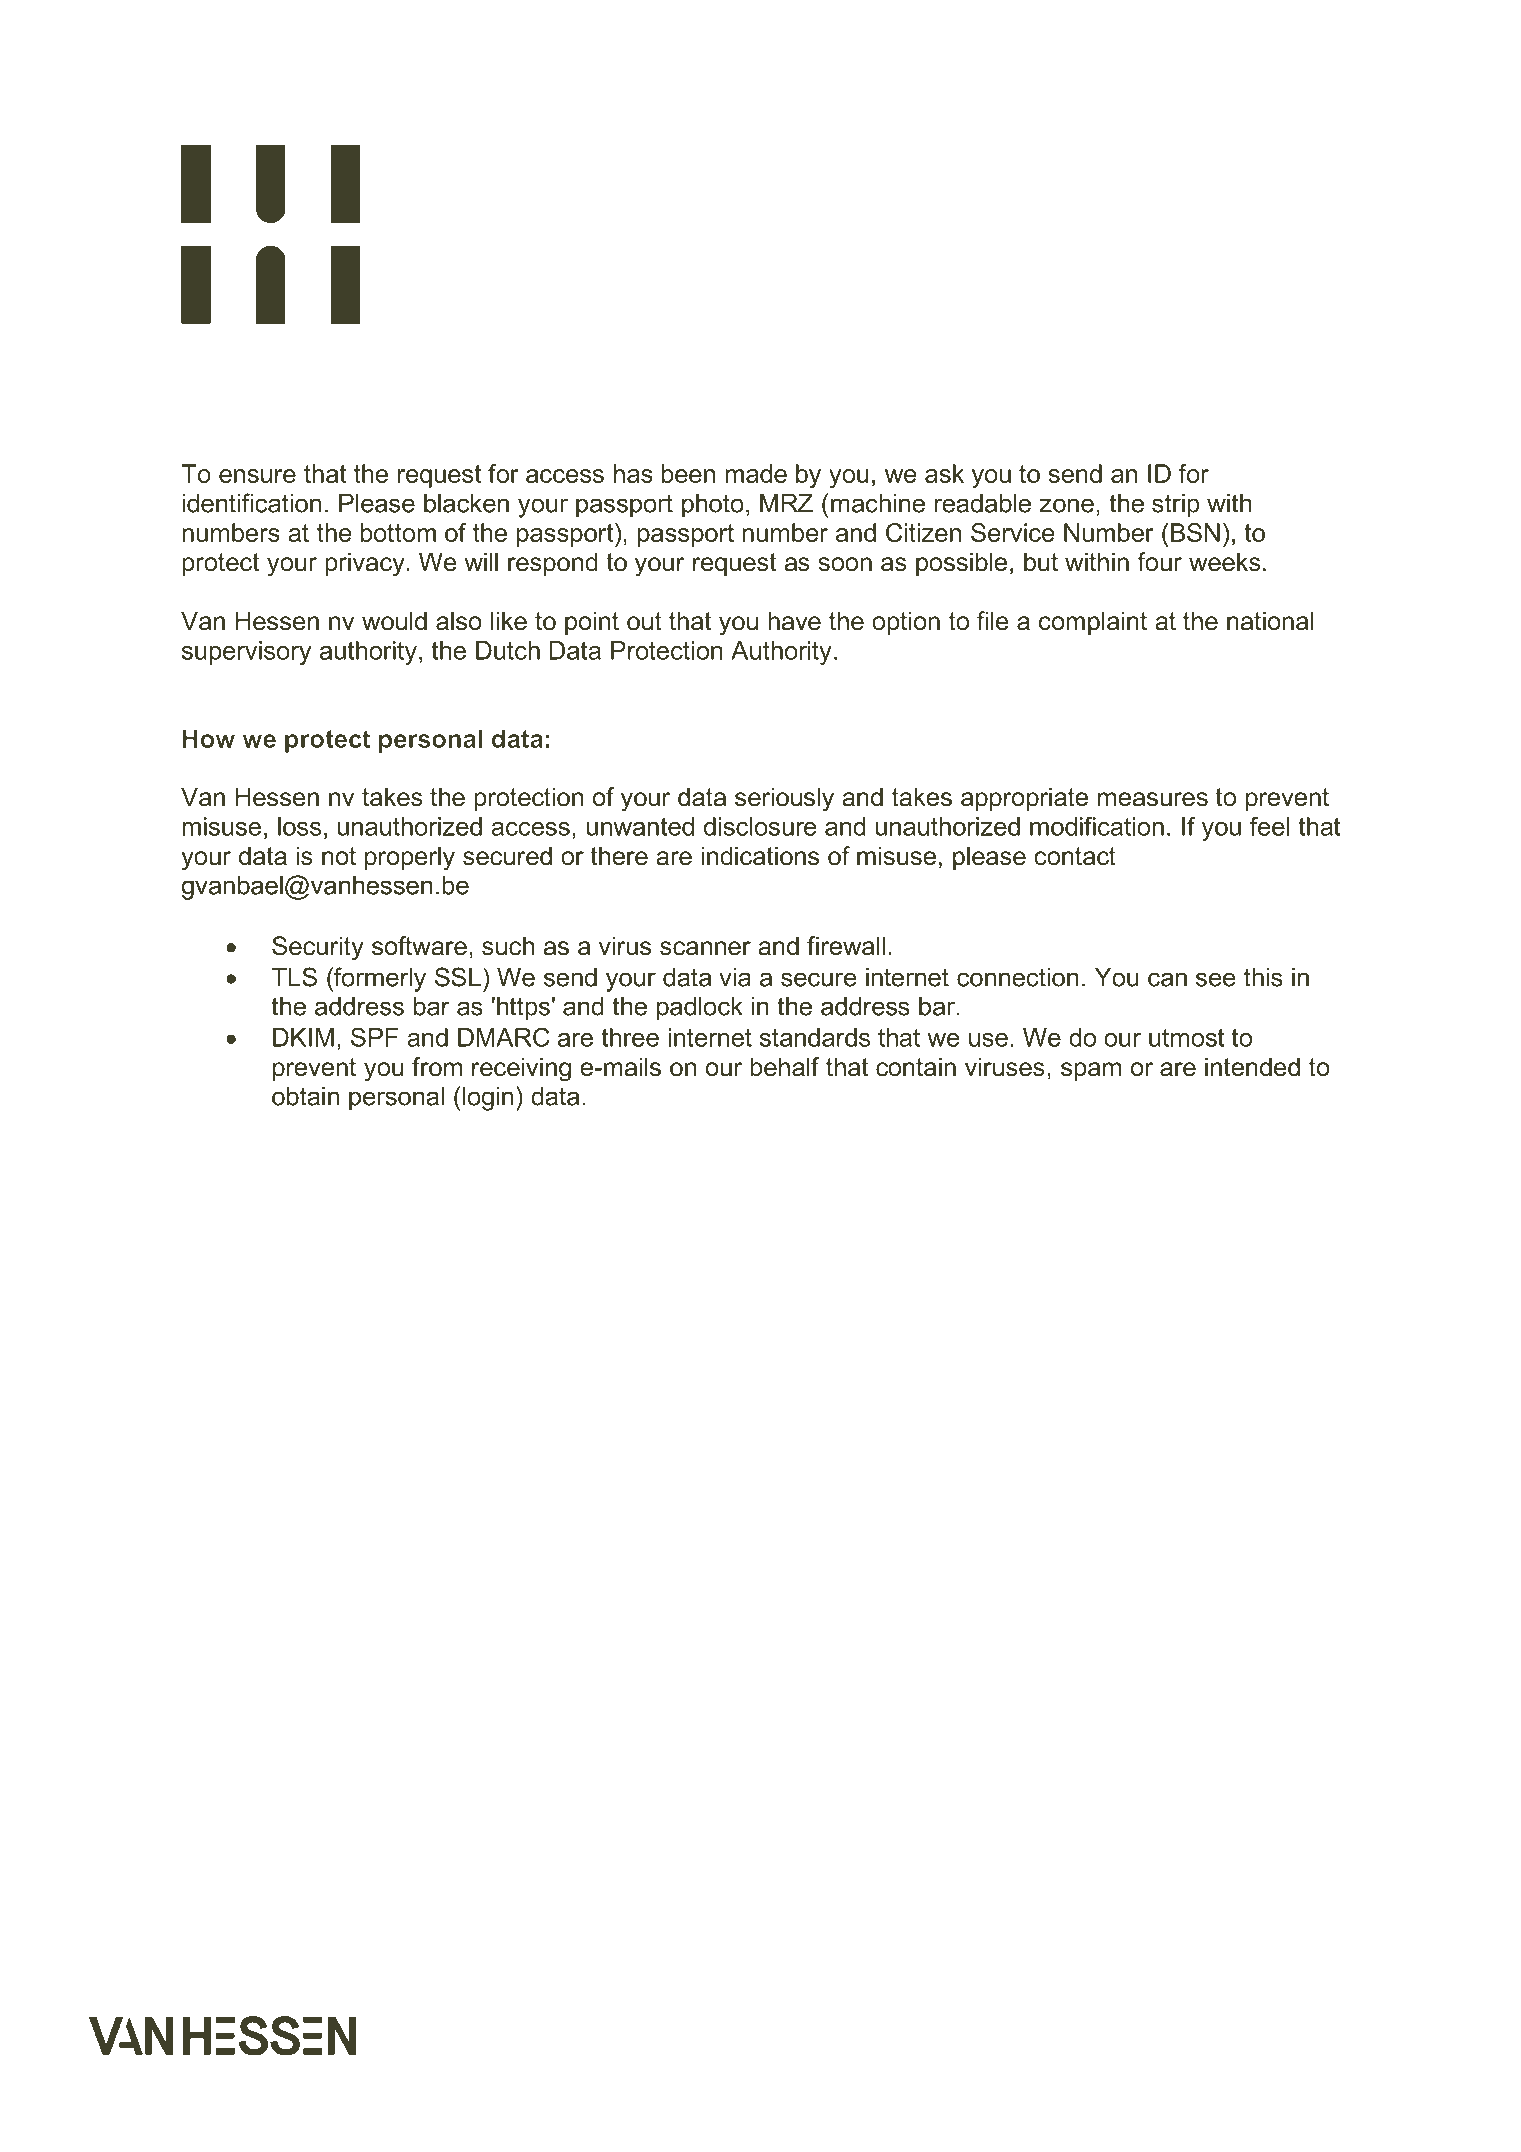 This screenshot has height=2152, width=1521. Describe the element at coordinates (246, 653) in the screenshot. I see `supervisory` at that location.
